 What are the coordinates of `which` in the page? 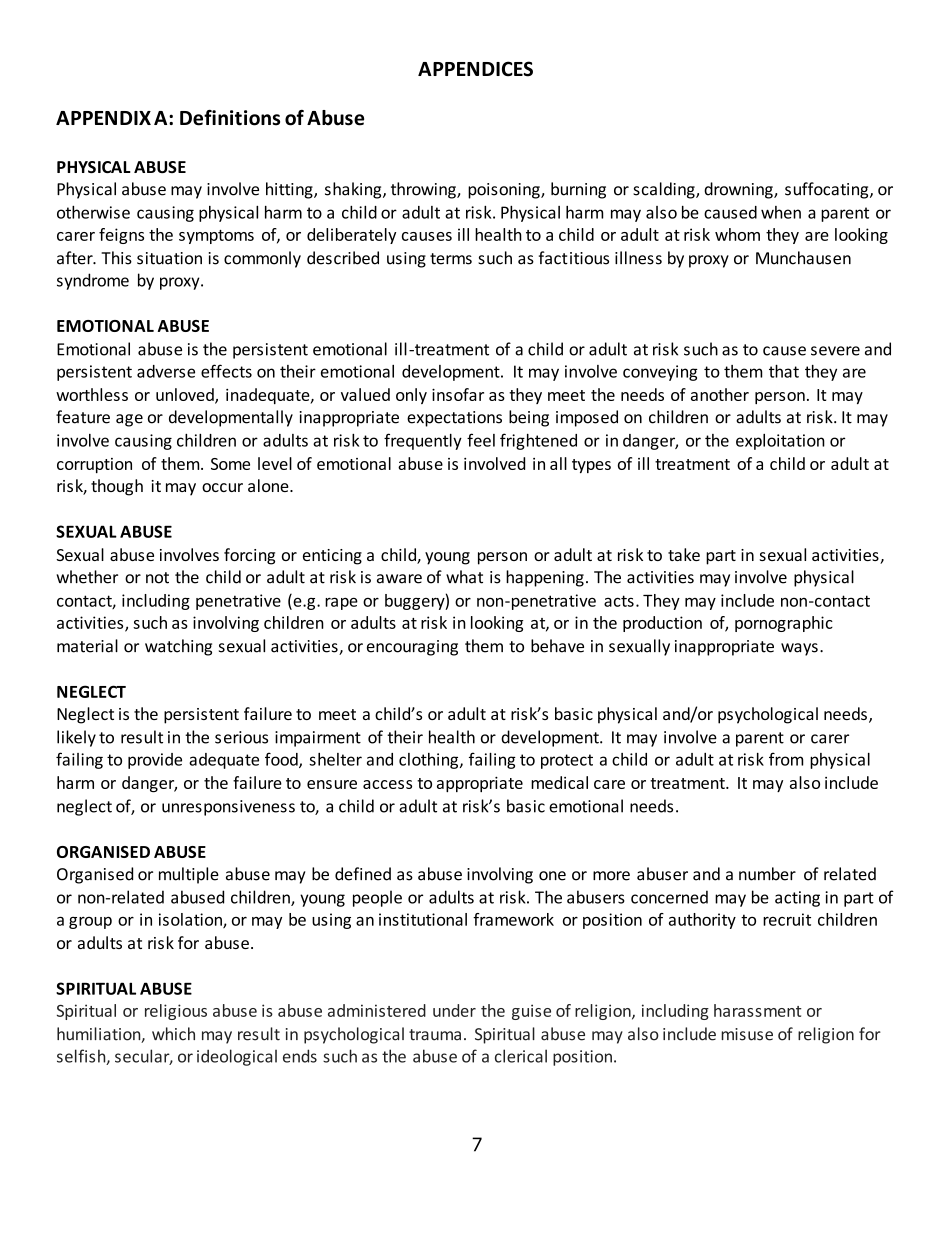 It's located at (173, 1034).
